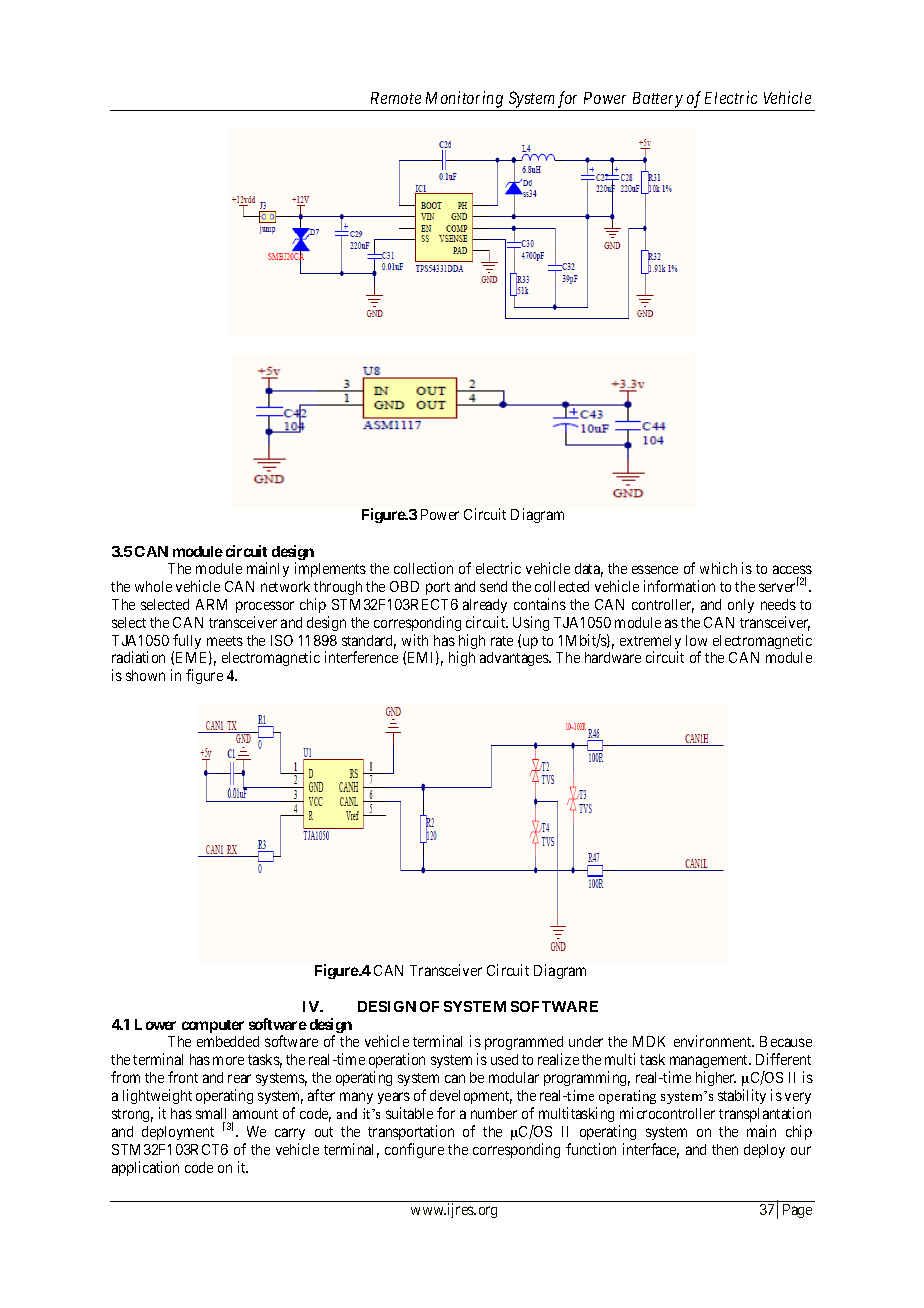 The width and height of the screenshot is (924, 1308). I want to click on advantages, so click(515, 659).
